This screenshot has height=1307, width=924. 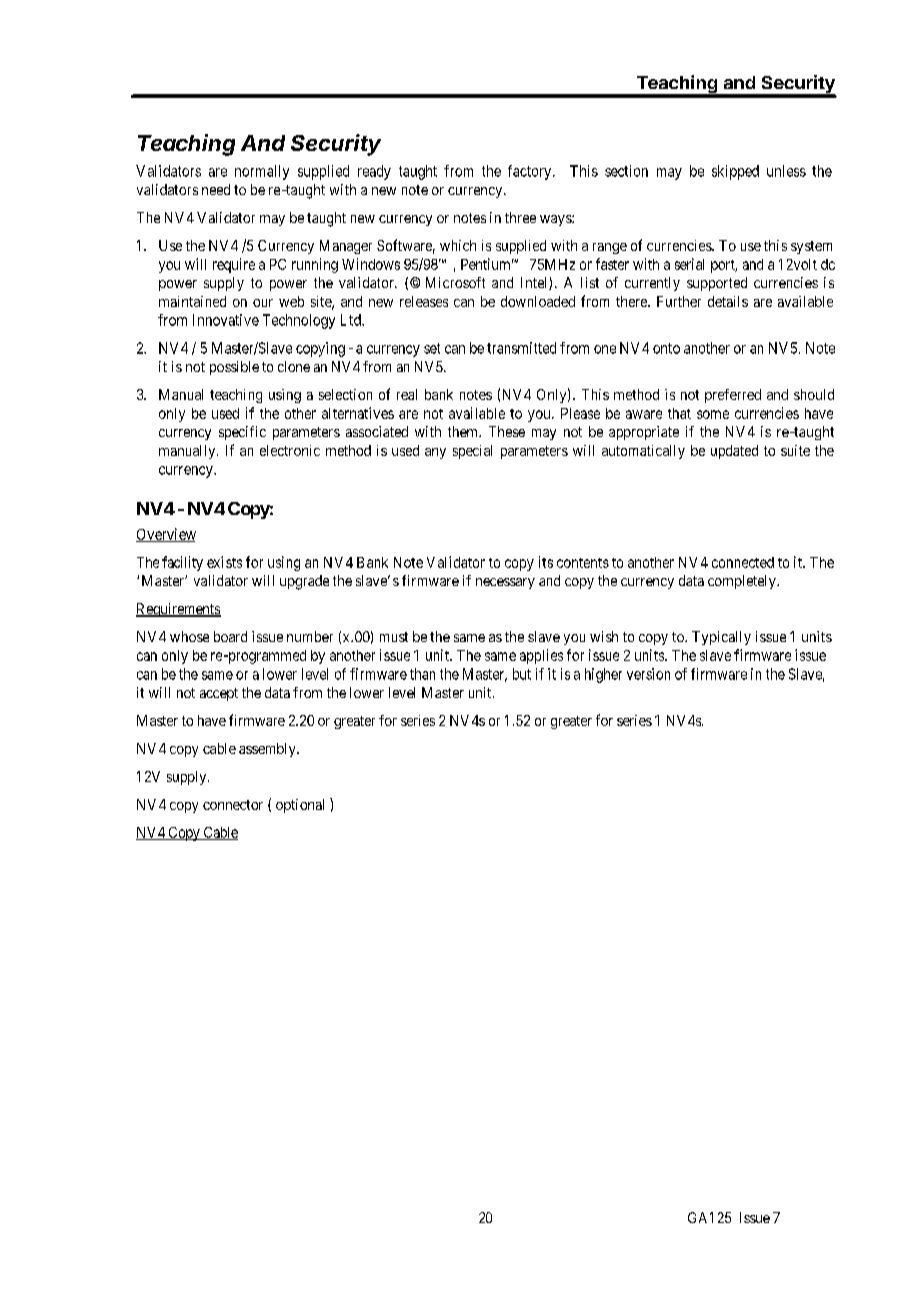 I want to click on exists, so click(x=224, y=562).
